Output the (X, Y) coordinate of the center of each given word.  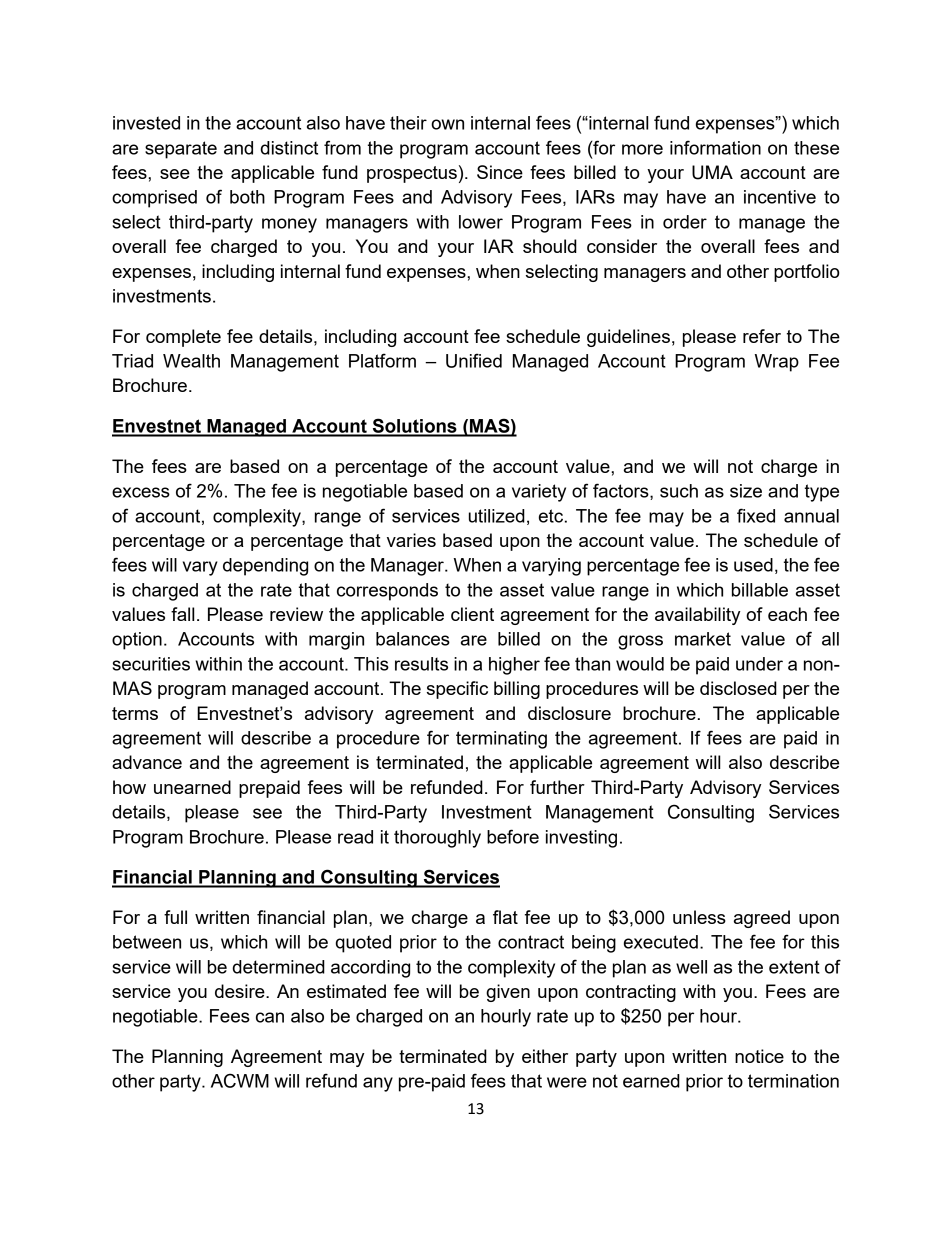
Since (500, 172)
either (545, 1056)
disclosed (738, 688)
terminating (501, 740)
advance (147, 762)
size (746, 491)
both (247, 197)
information (715, 147)
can (270, 1017)
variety (539, 493)
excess (141, 492)
